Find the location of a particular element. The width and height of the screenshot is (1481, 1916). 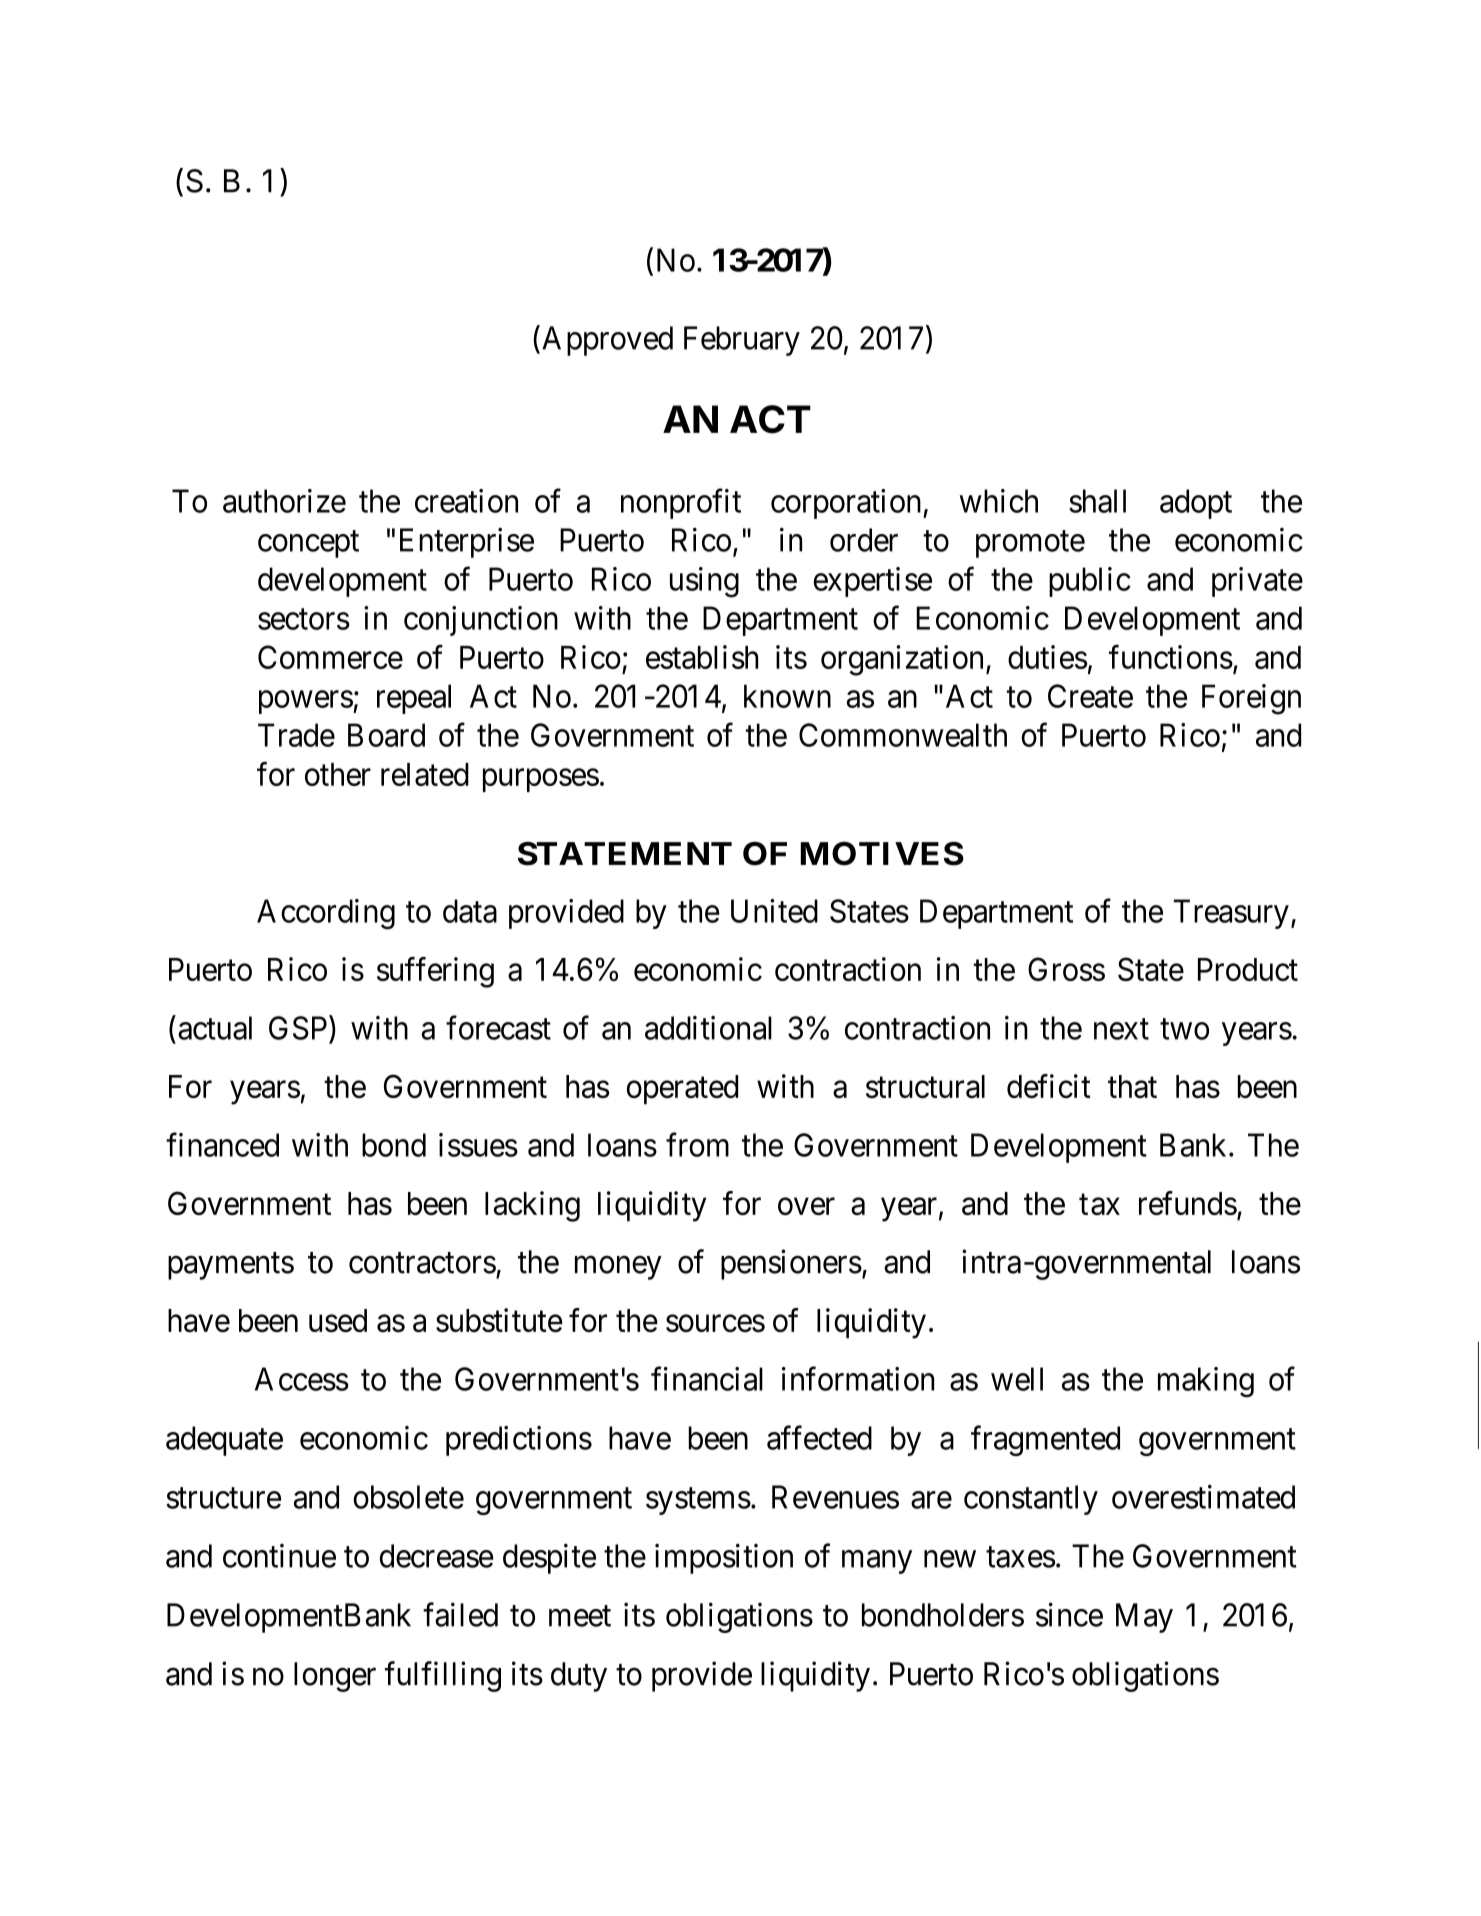

Commerce is located at coordinates (330, 657).
